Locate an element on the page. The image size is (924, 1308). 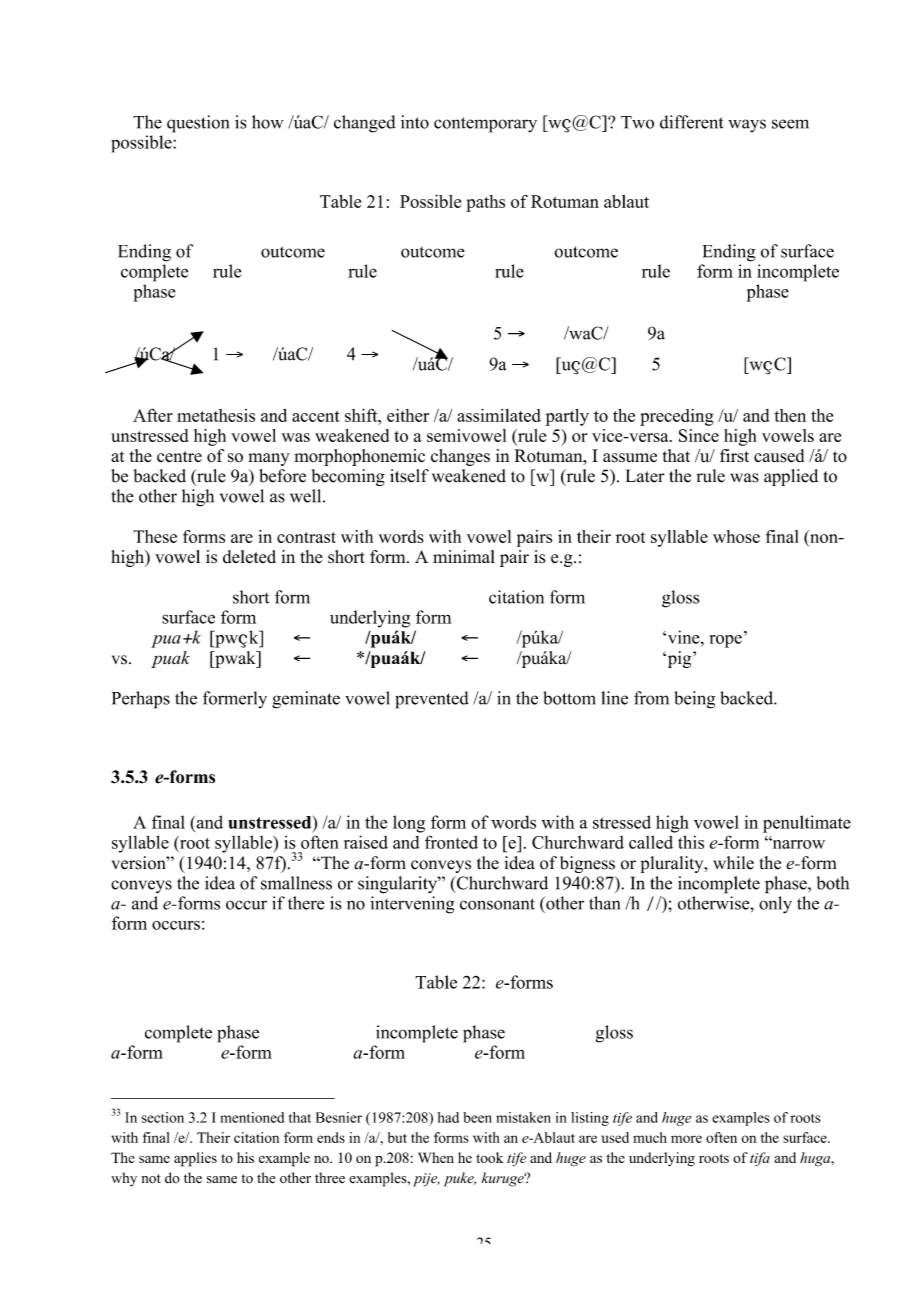
rope is located at coordinates (726, 641).
